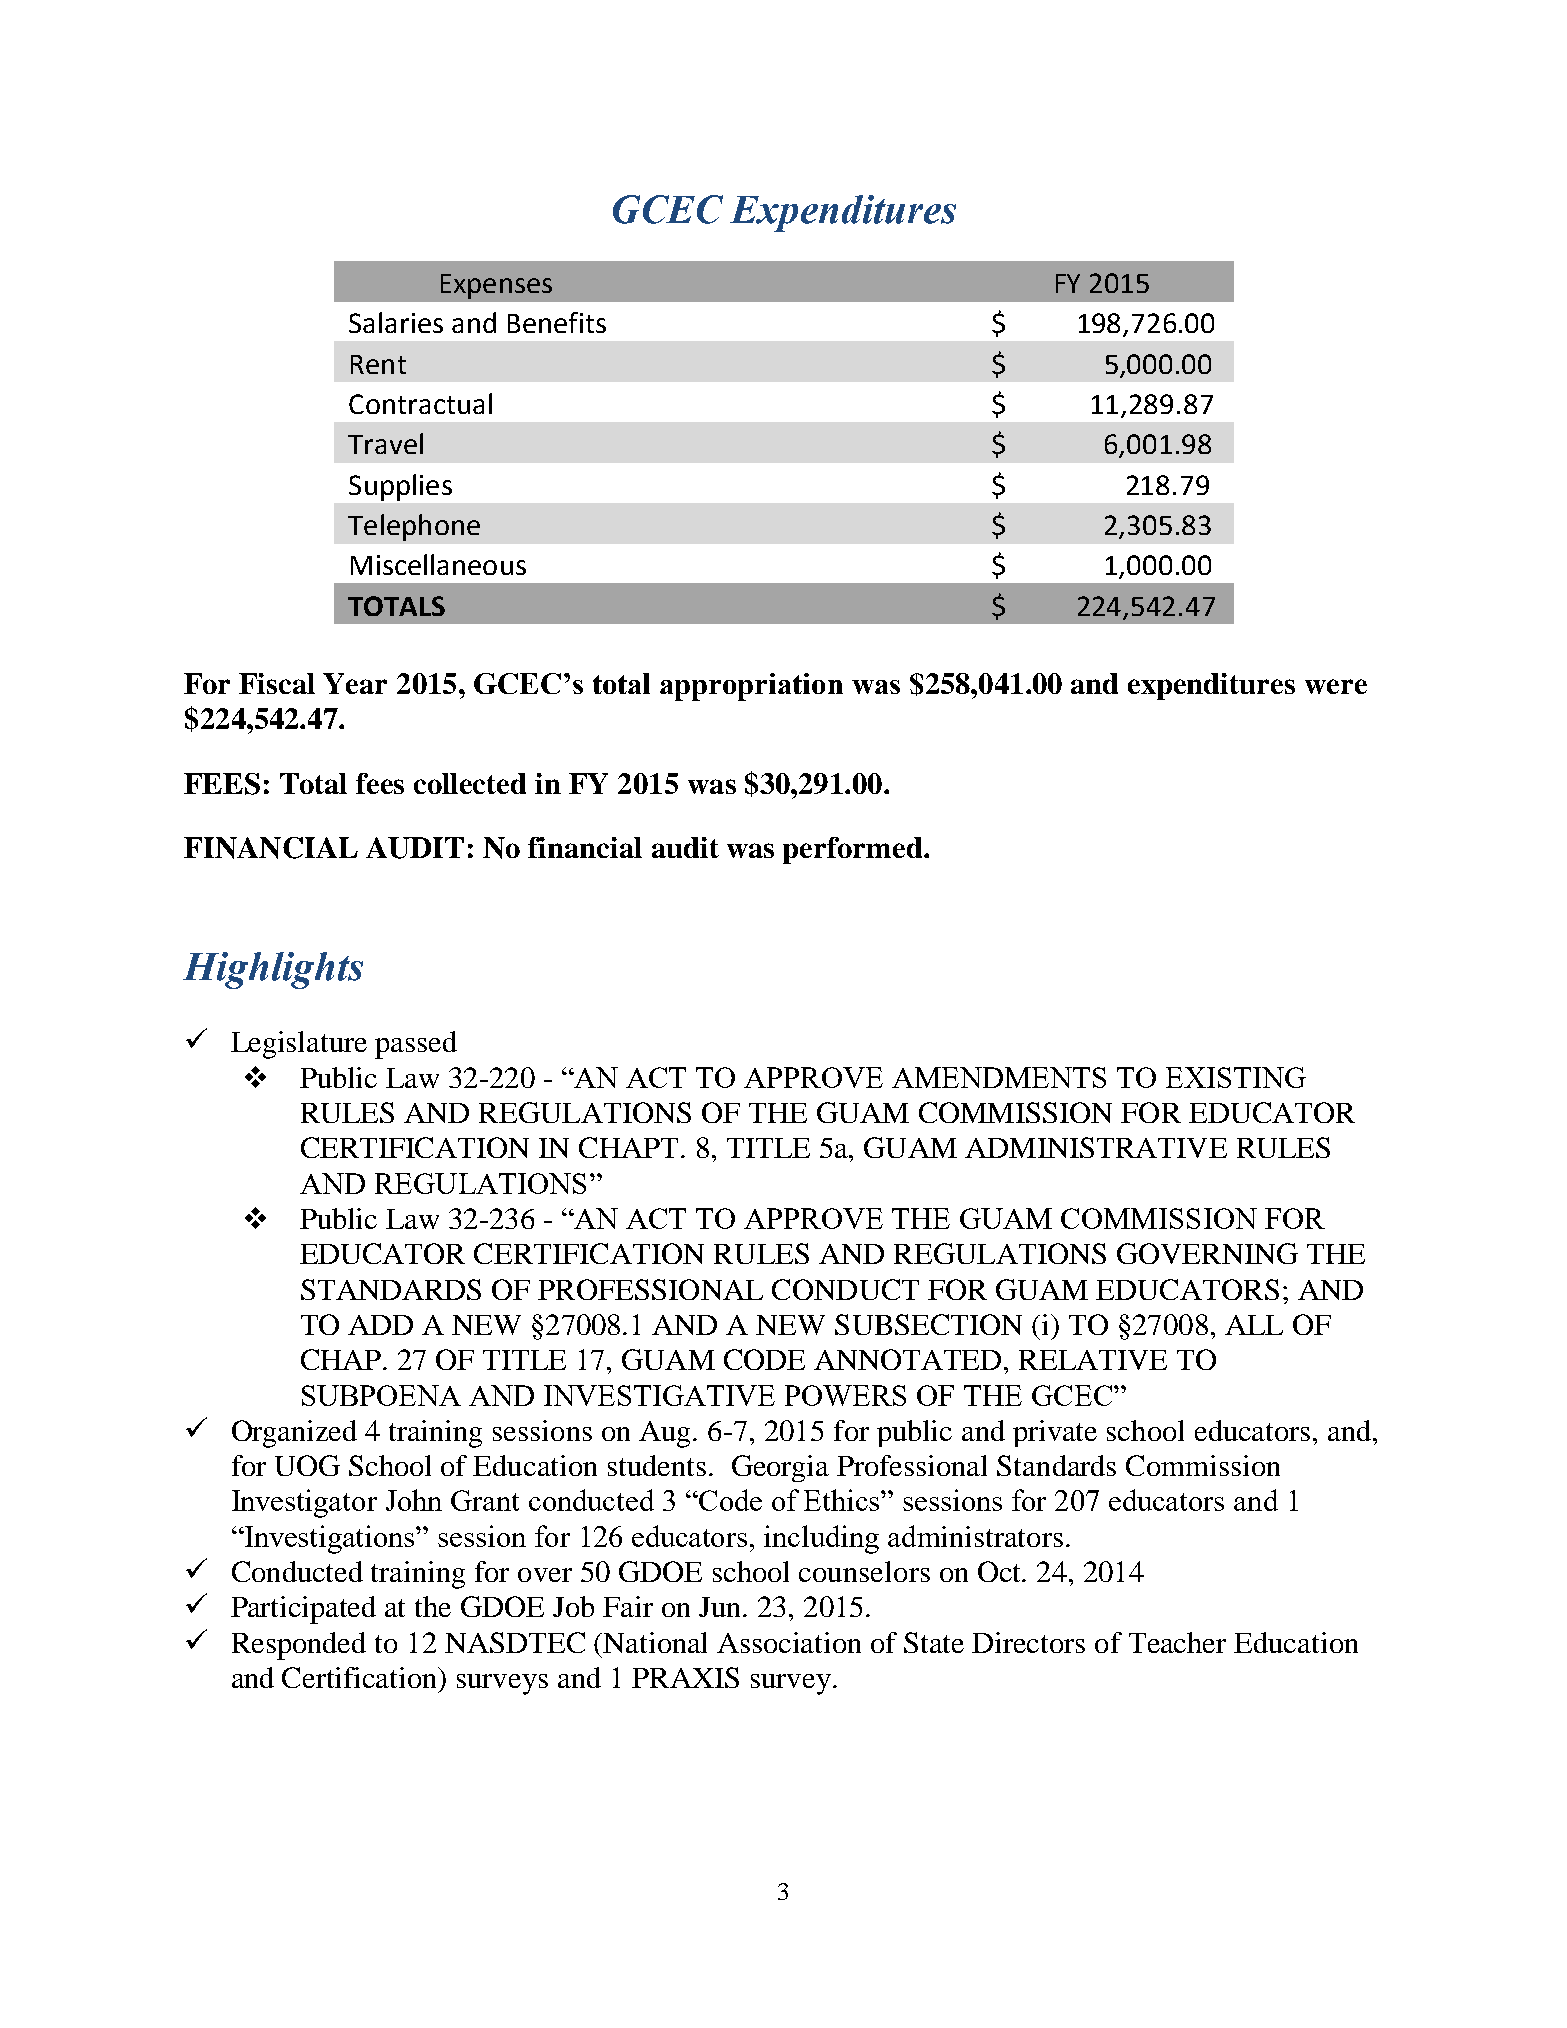  What do you see at coordinates (557, 322) in the screenshot?
I see `Benefits` at bounding box center [557, 322].
